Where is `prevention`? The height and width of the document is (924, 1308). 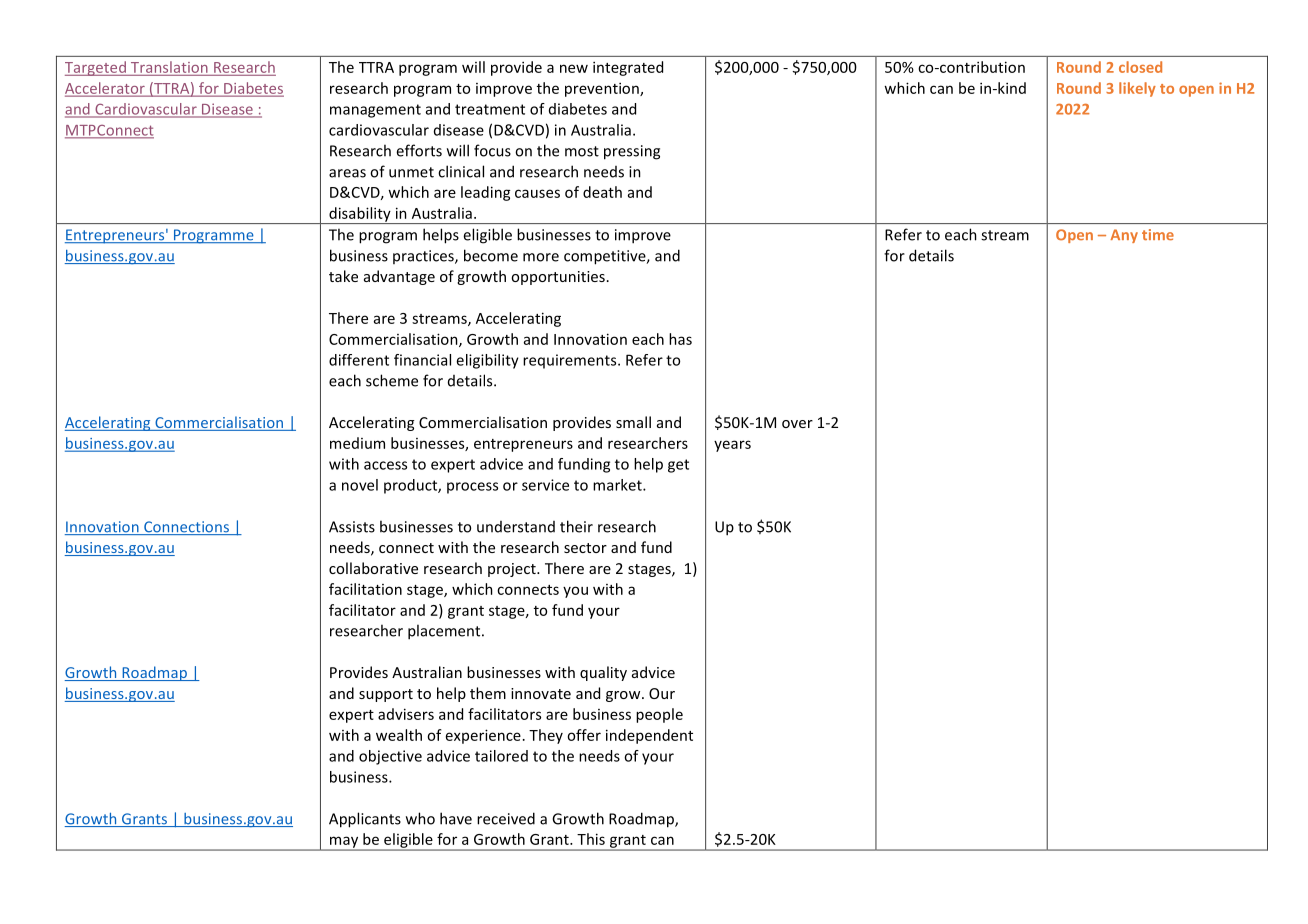 prevention is located at coordinates (603, 89).
